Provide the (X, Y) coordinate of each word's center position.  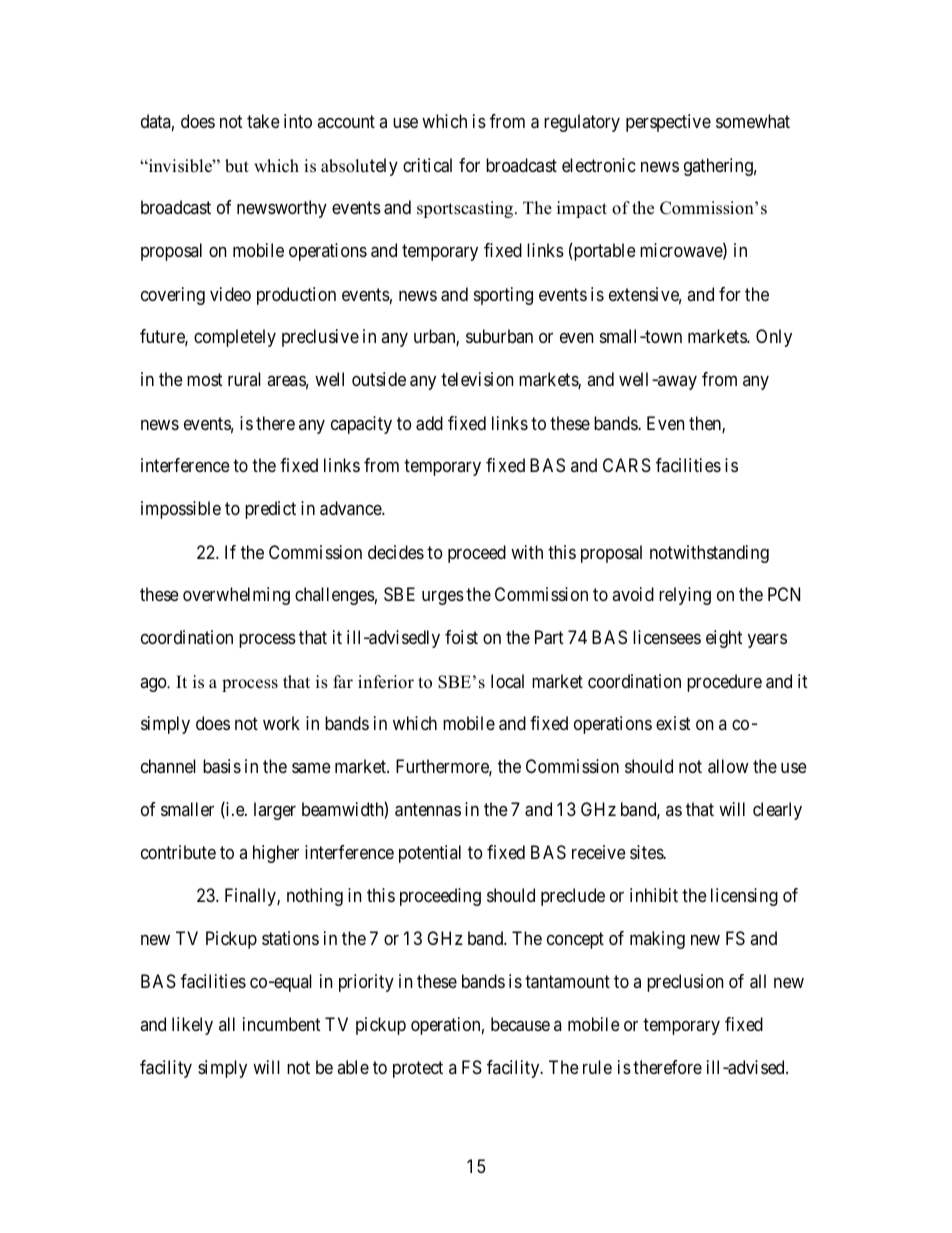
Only (774, 338)
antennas (428, 810)
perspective (668, 123)
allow (728, 766)
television (477, 379)
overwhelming (236, 596)
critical (427, 165)
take (263, 121)
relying (685, 596)
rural (244, 379)
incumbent (281, 1024)
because (520, 1024)
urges (443, 598)
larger (275, 811)
